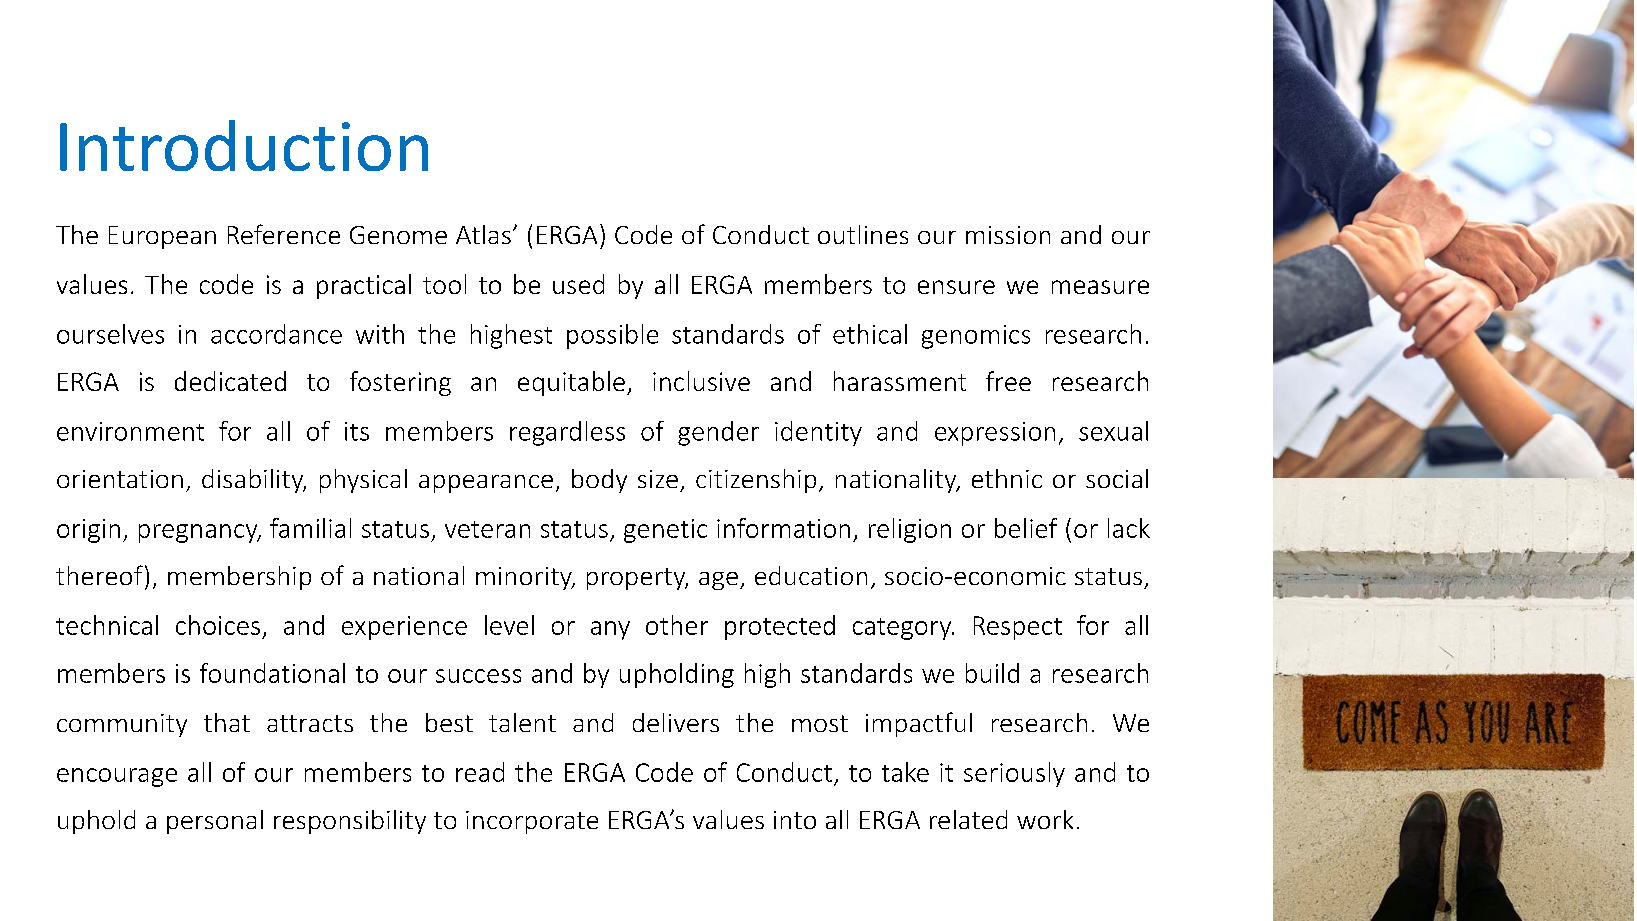 Image resolution: width=1637 pixels, height=921 pixels. What do you see at coordinates (215, 822) in the page?
I see `personal` at bounding box center [215, 822].
